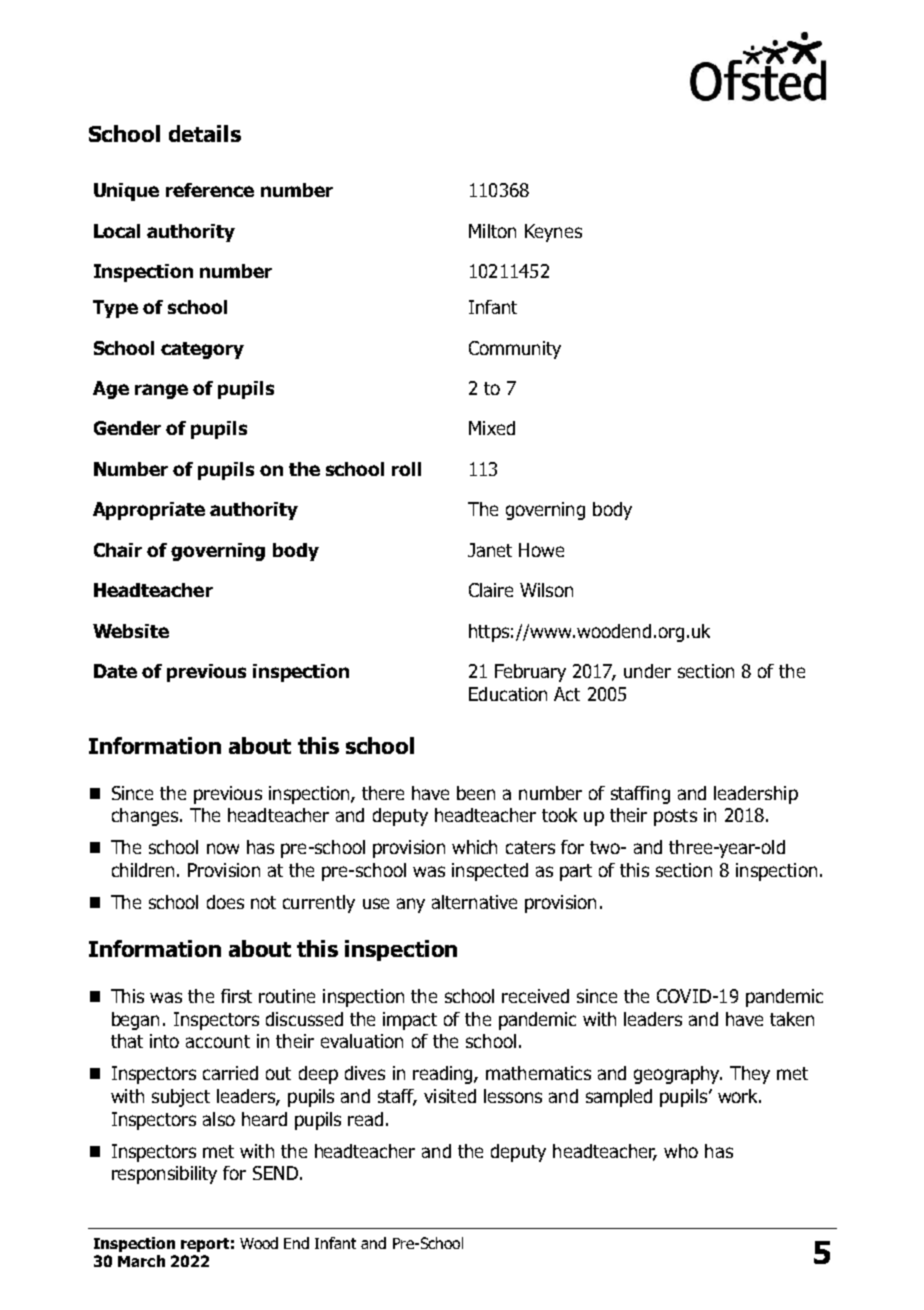 This screenshot has height=1310, width=924. I want to click on Website, so click(131, 631).
